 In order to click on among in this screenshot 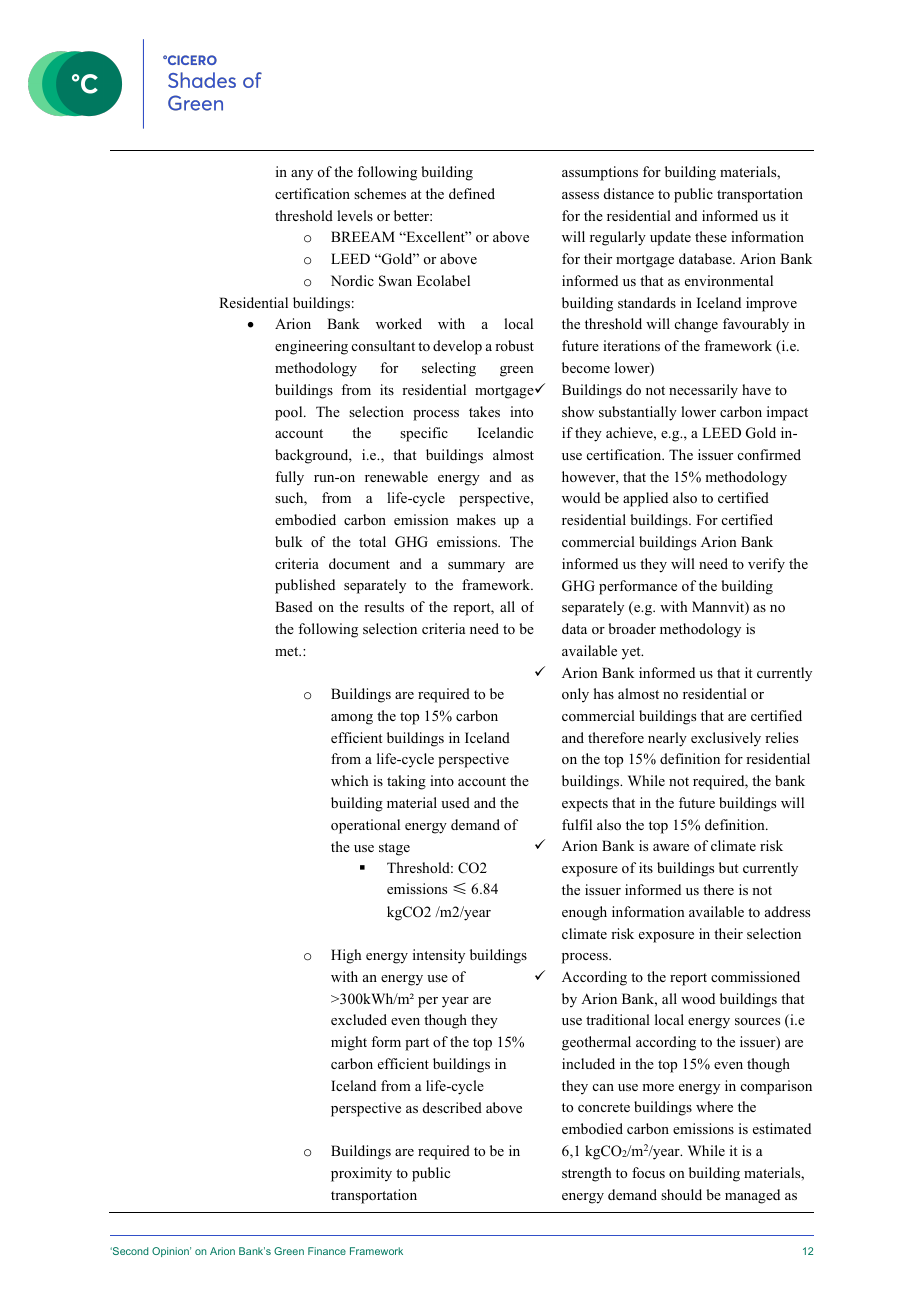, I will do `click(352, 719)`.
